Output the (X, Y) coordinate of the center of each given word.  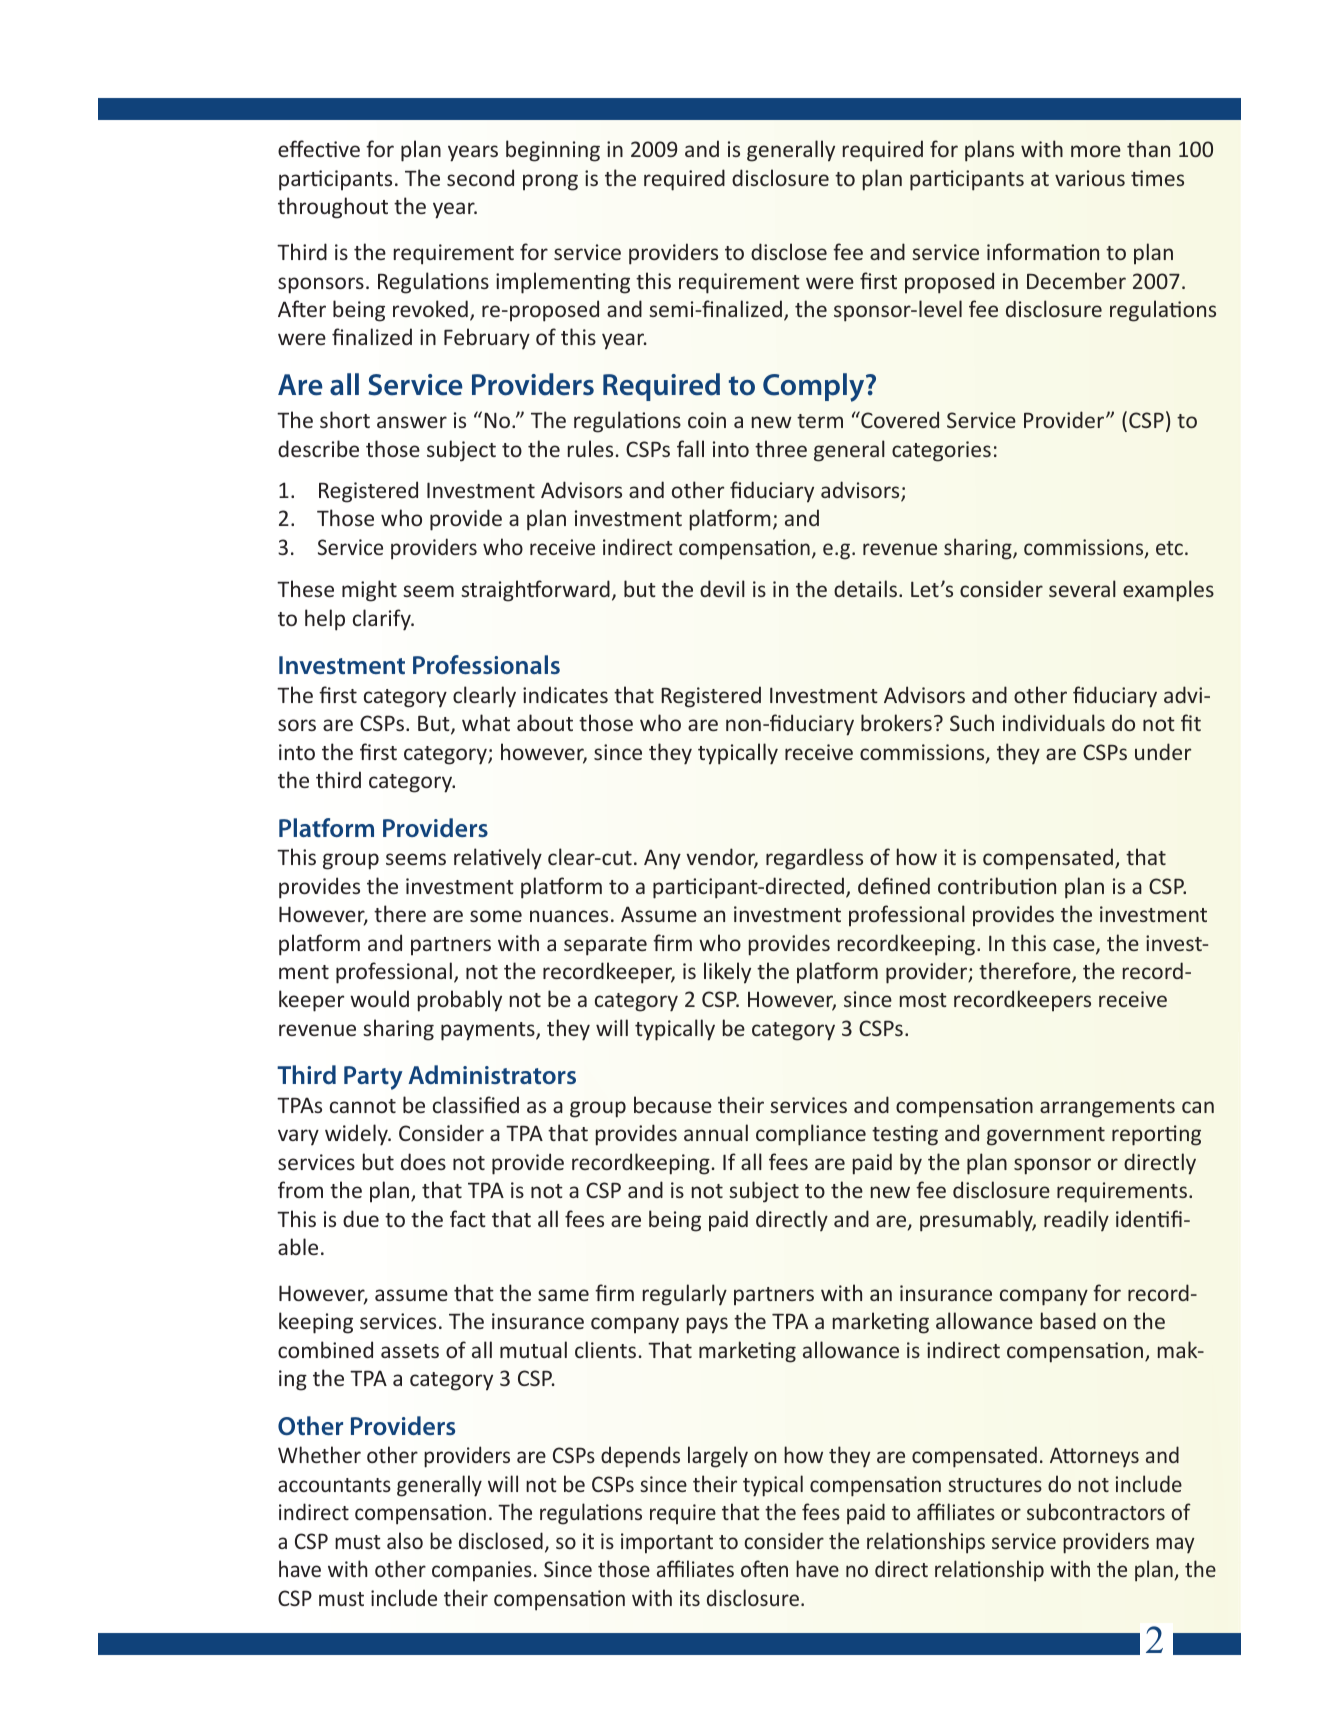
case (1075, 946)
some (496, 916)
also (405, 1540)
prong (550, 182)
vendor (722, 858)
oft (753, 1568)
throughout (333, 208)
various (1090, 178)
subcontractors (1096, 1511)
